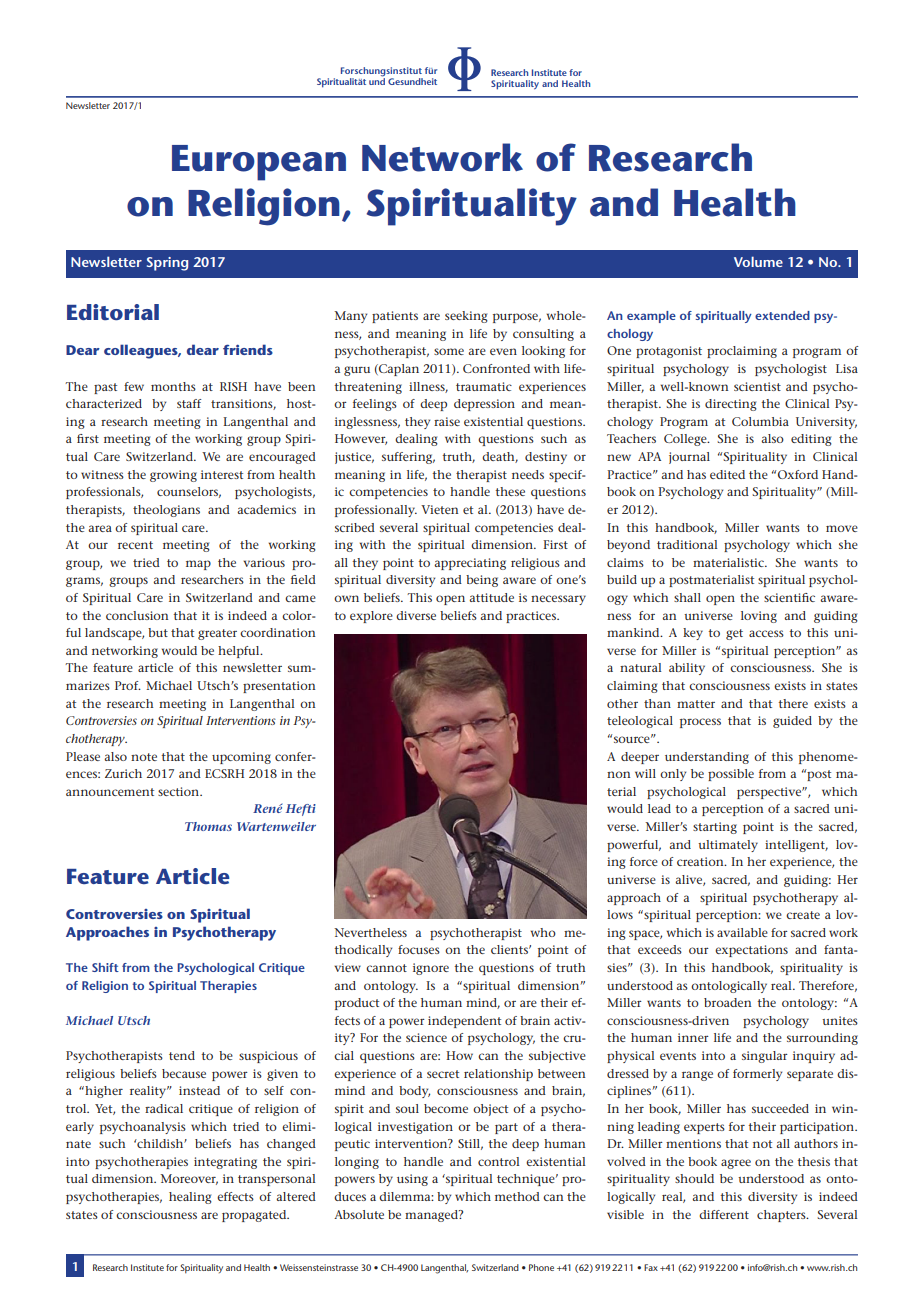 The width and height of the document is (924, 1308). What do you see at coordinates (135, 545) in the document?
I see `recent` at bounding box center [135, 545].
